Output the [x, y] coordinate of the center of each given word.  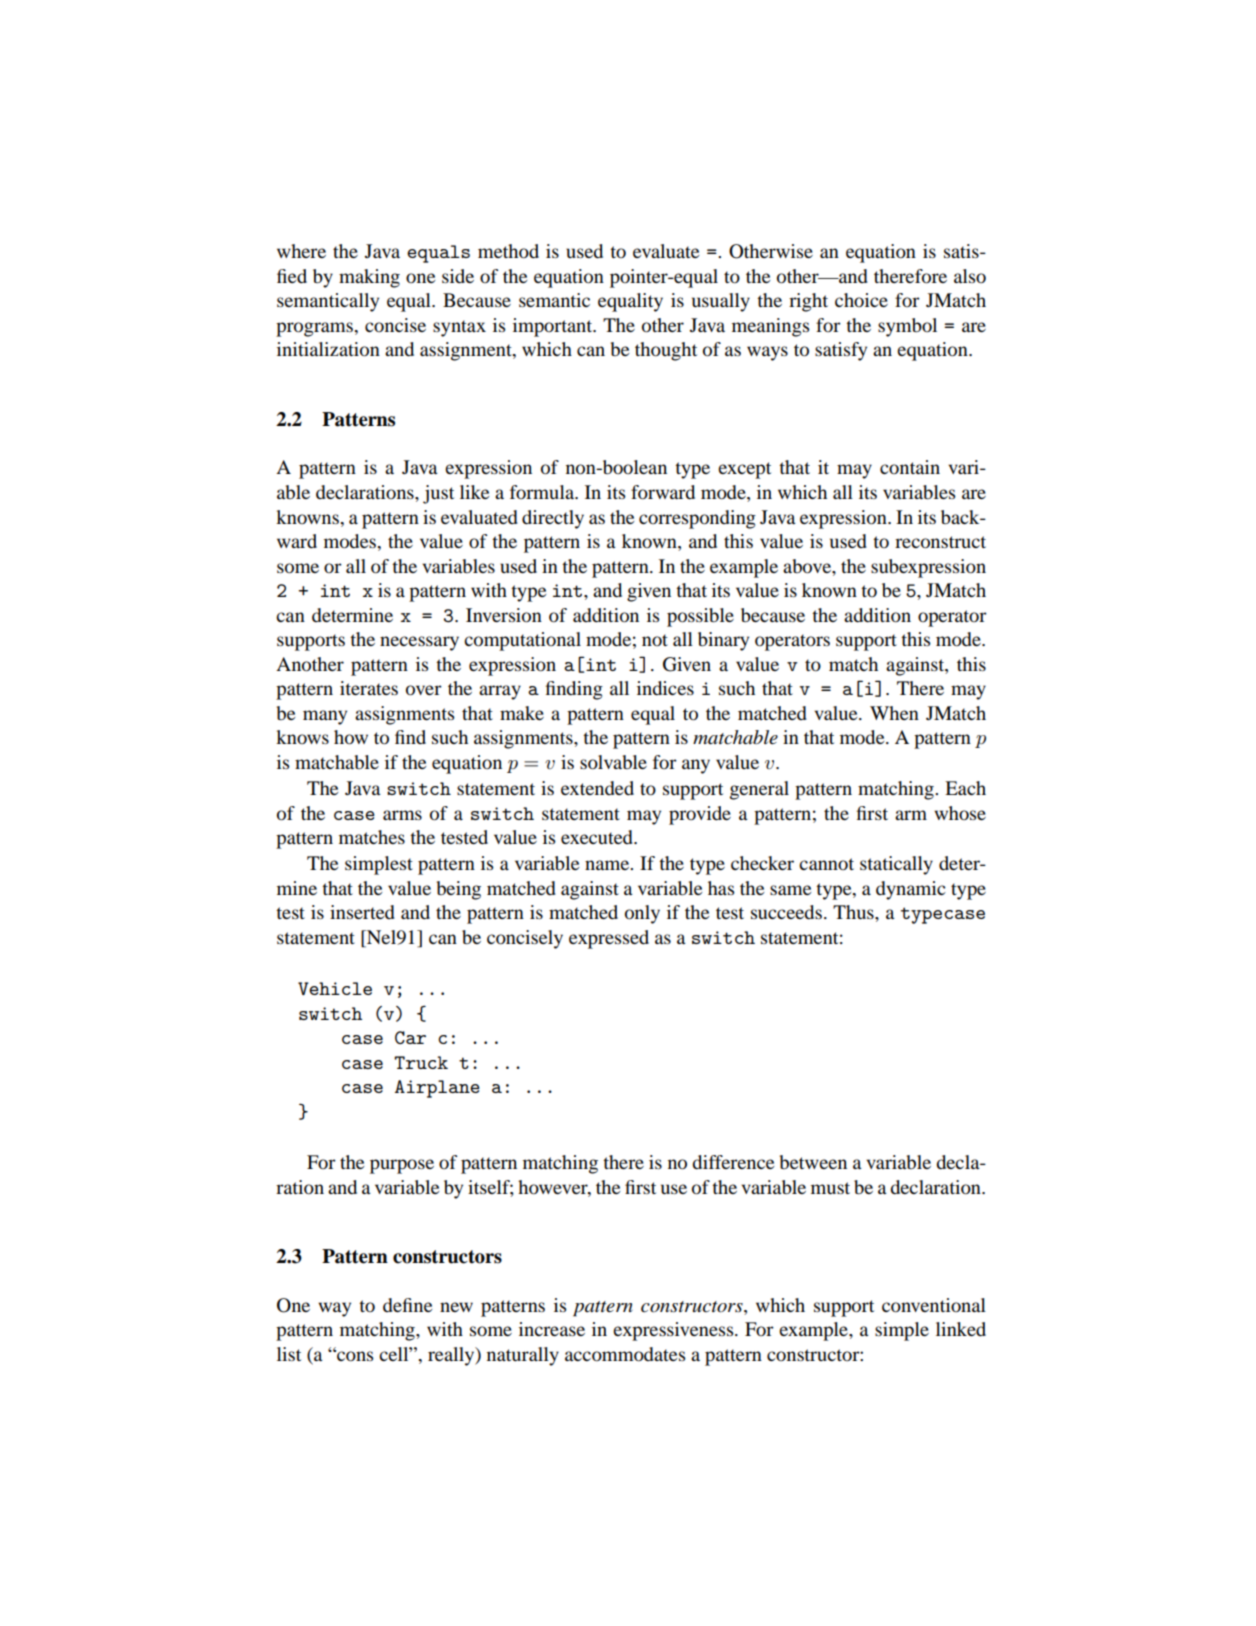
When [894, 713]
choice [861, 300]
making [369, 278]
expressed [609, 939]
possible [700, 617]
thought [666, 351]
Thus [854, 912]
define [407, 1305]
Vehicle [335, 988]
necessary [419, 643]
